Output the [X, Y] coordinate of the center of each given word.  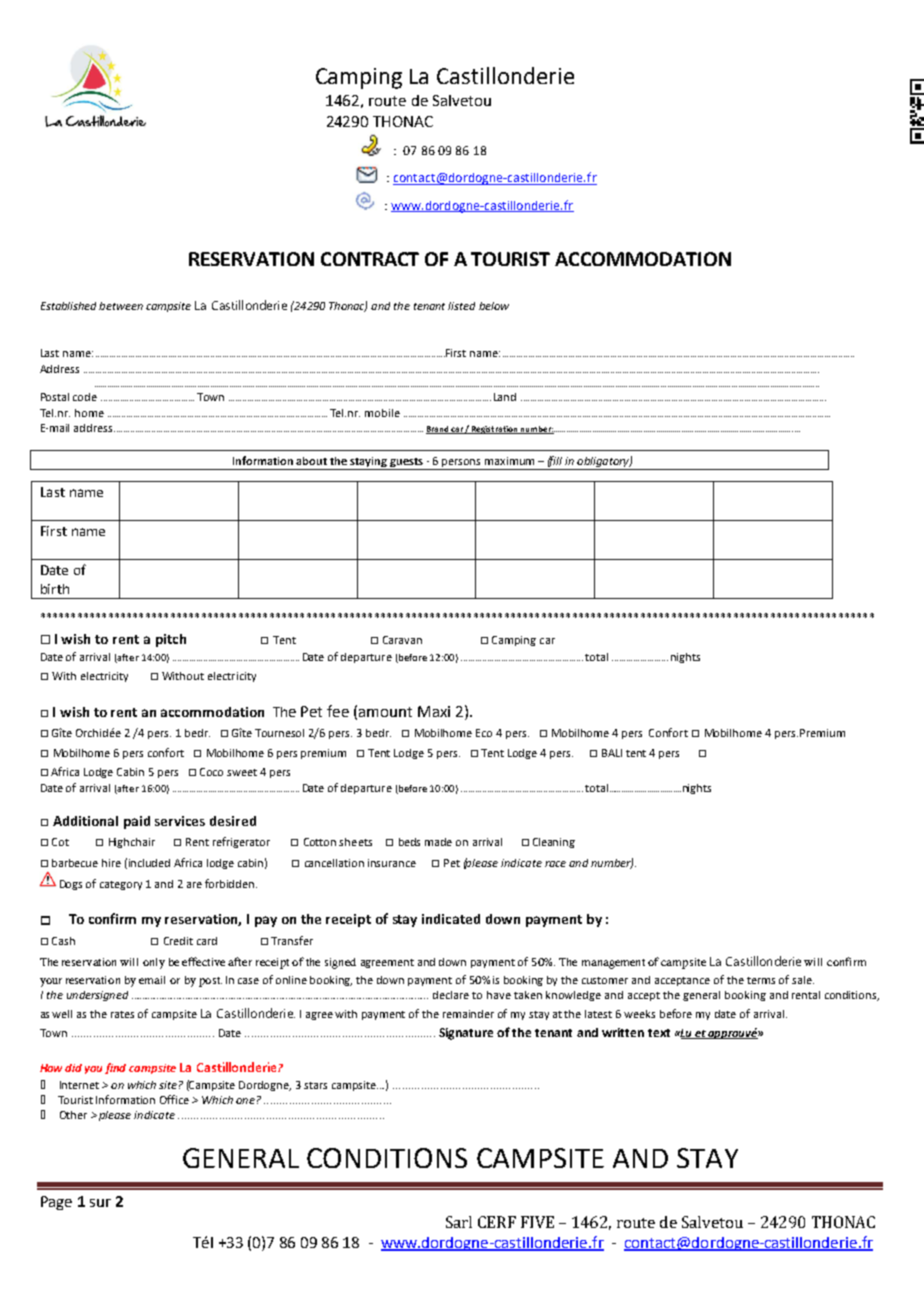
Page [56, 1203]
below [494, 306]
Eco [484, 733]
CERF [497, 1222]
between [121, 306]
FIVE [537, 1222]
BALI [612, 753]
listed [461, 306]
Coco [211, 772]
